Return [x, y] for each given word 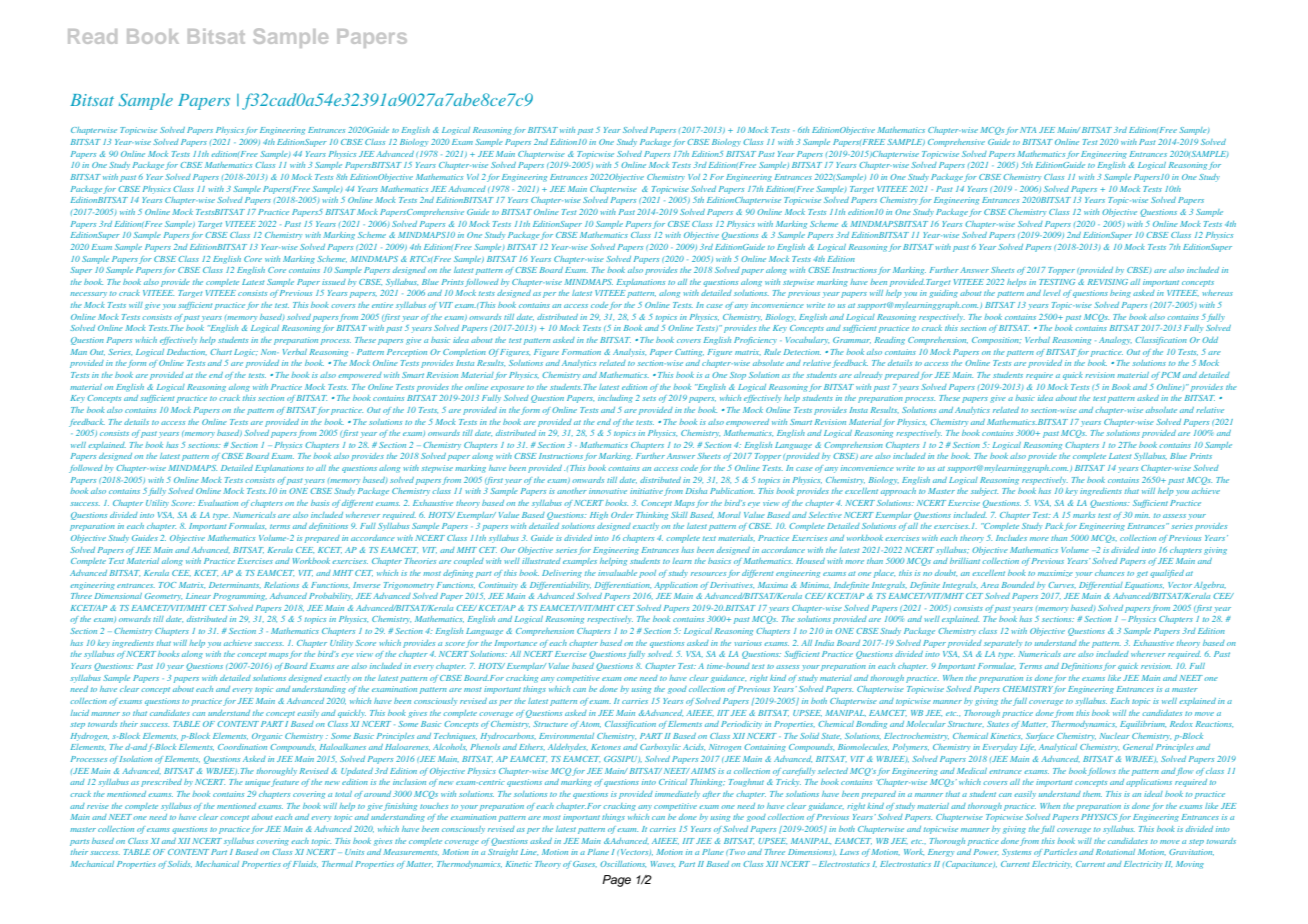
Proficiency [755, 341]
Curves [1062, 585]
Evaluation [218, 503]
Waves [663, 864]
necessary [88, 295]
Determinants [235, 585]
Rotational [1115, 852]
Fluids [305, 864]
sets [649, 398]
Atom [590, 724]
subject [984, 492]
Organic [267, 737]
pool [647, 574]
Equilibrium [1143, 725]
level [1052, 293]
